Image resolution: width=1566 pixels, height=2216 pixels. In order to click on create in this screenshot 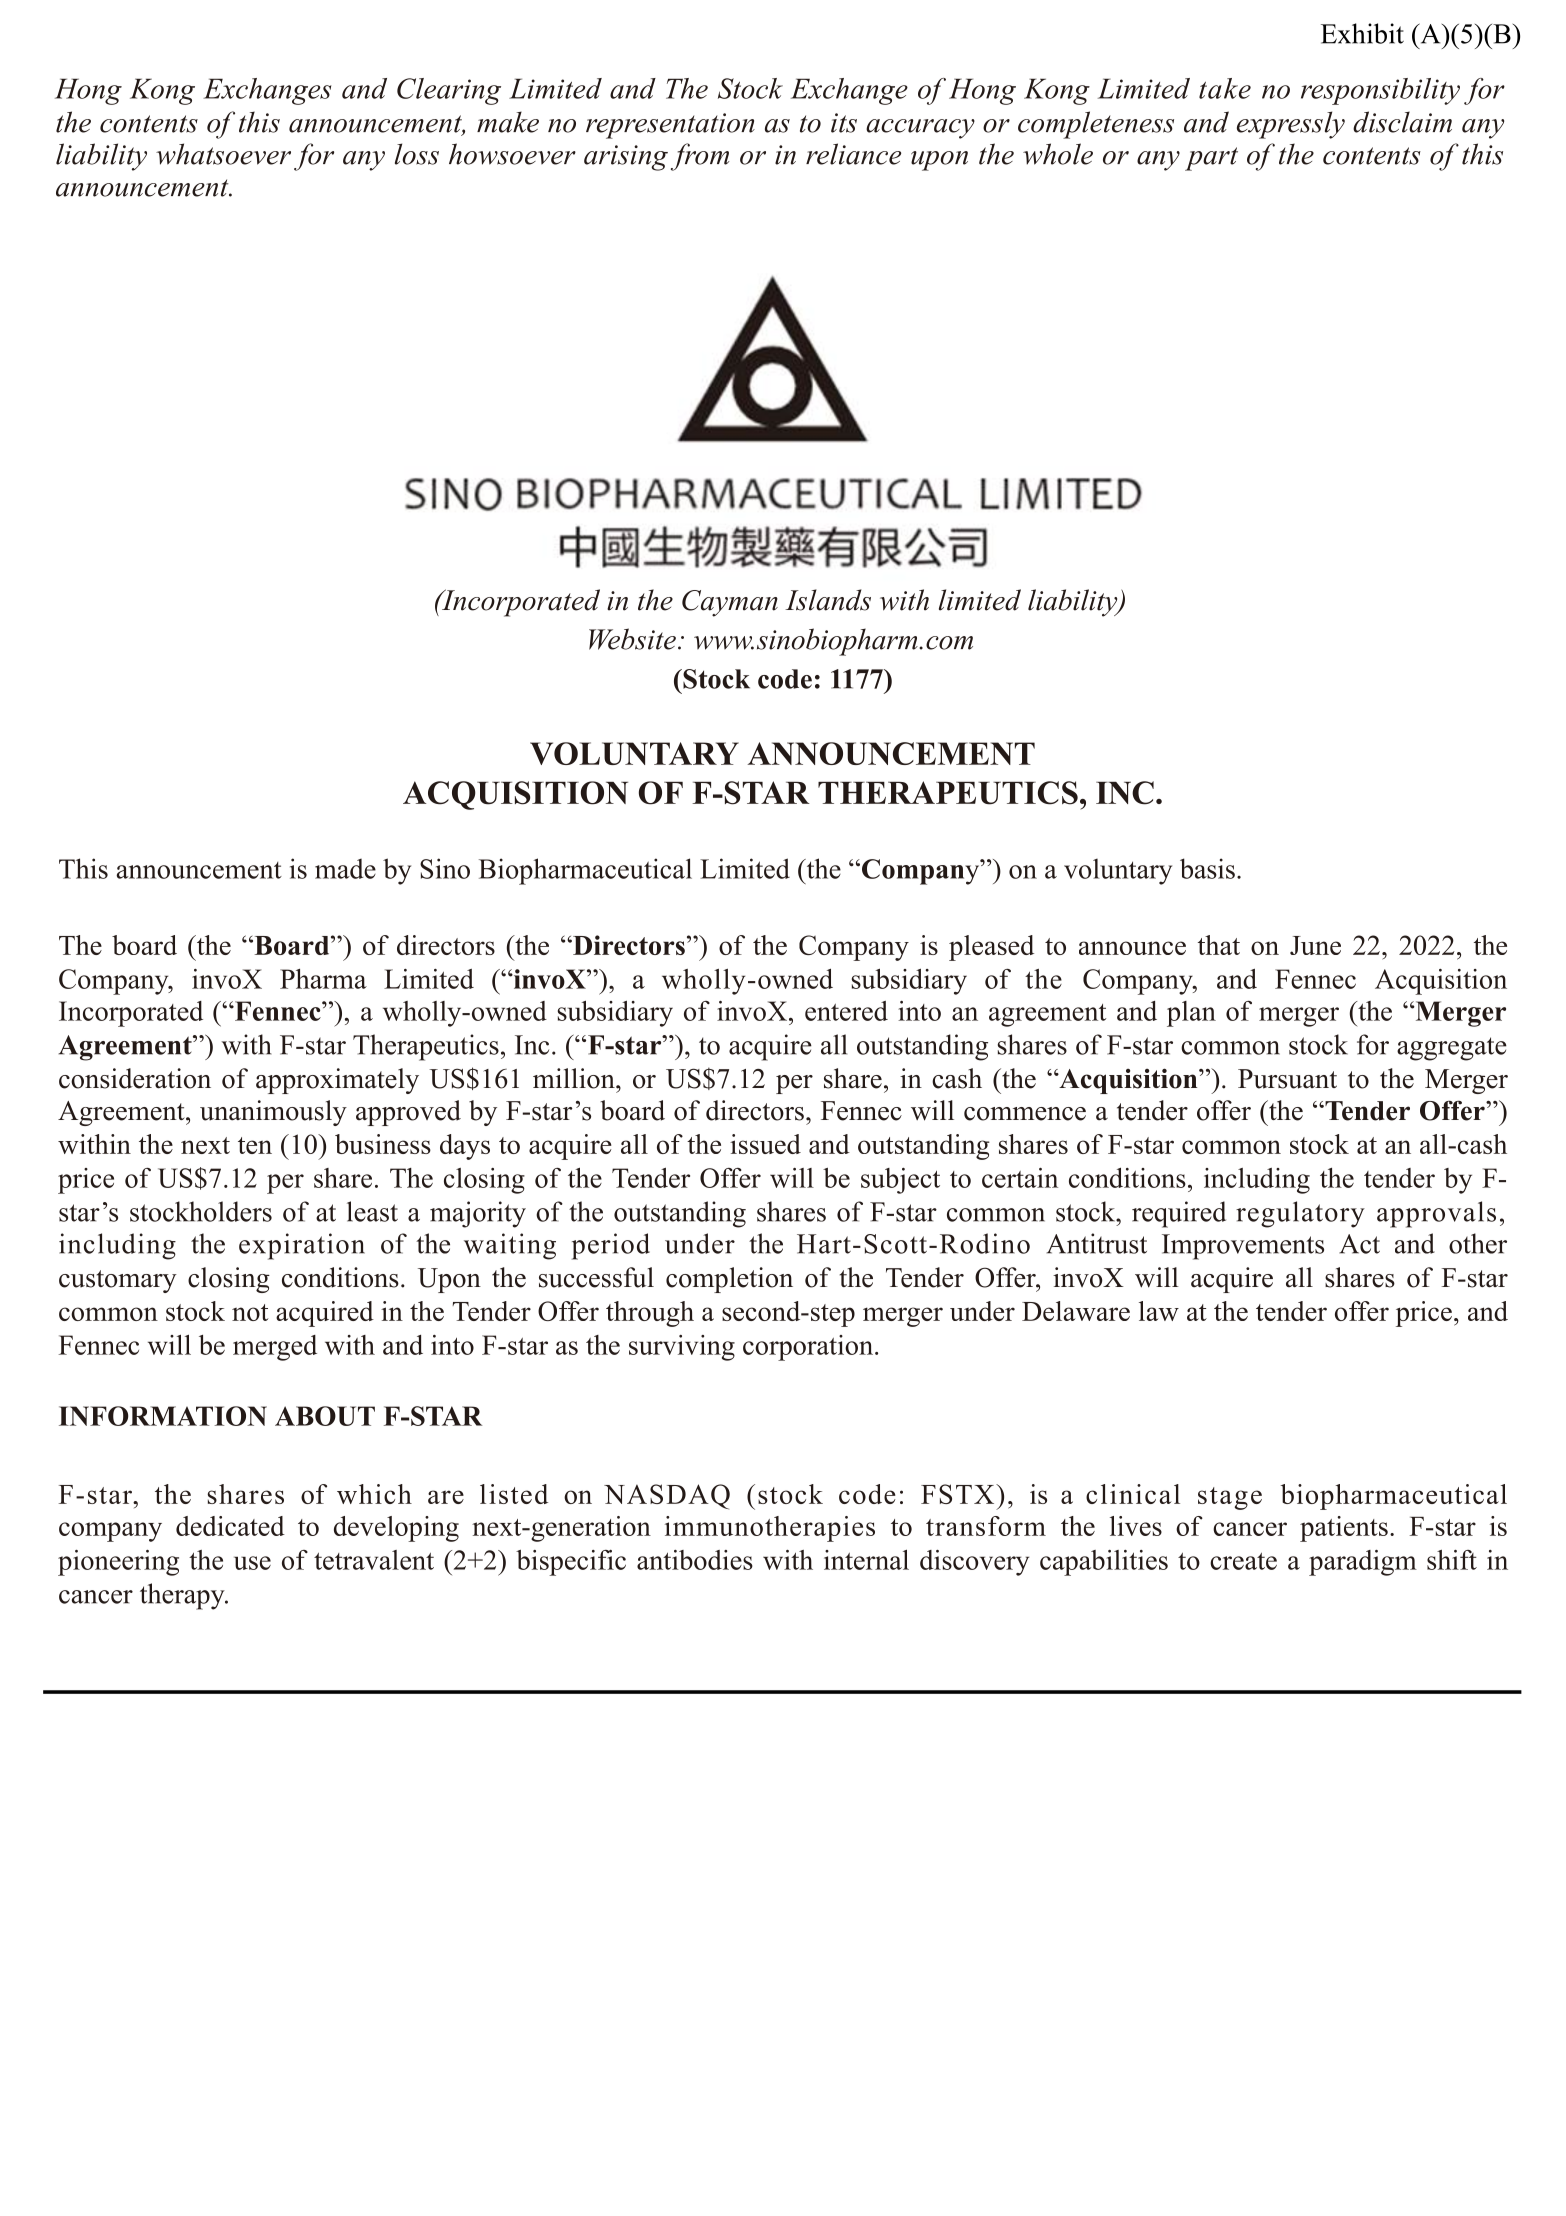, I will do `click(1243, 1561)`.
